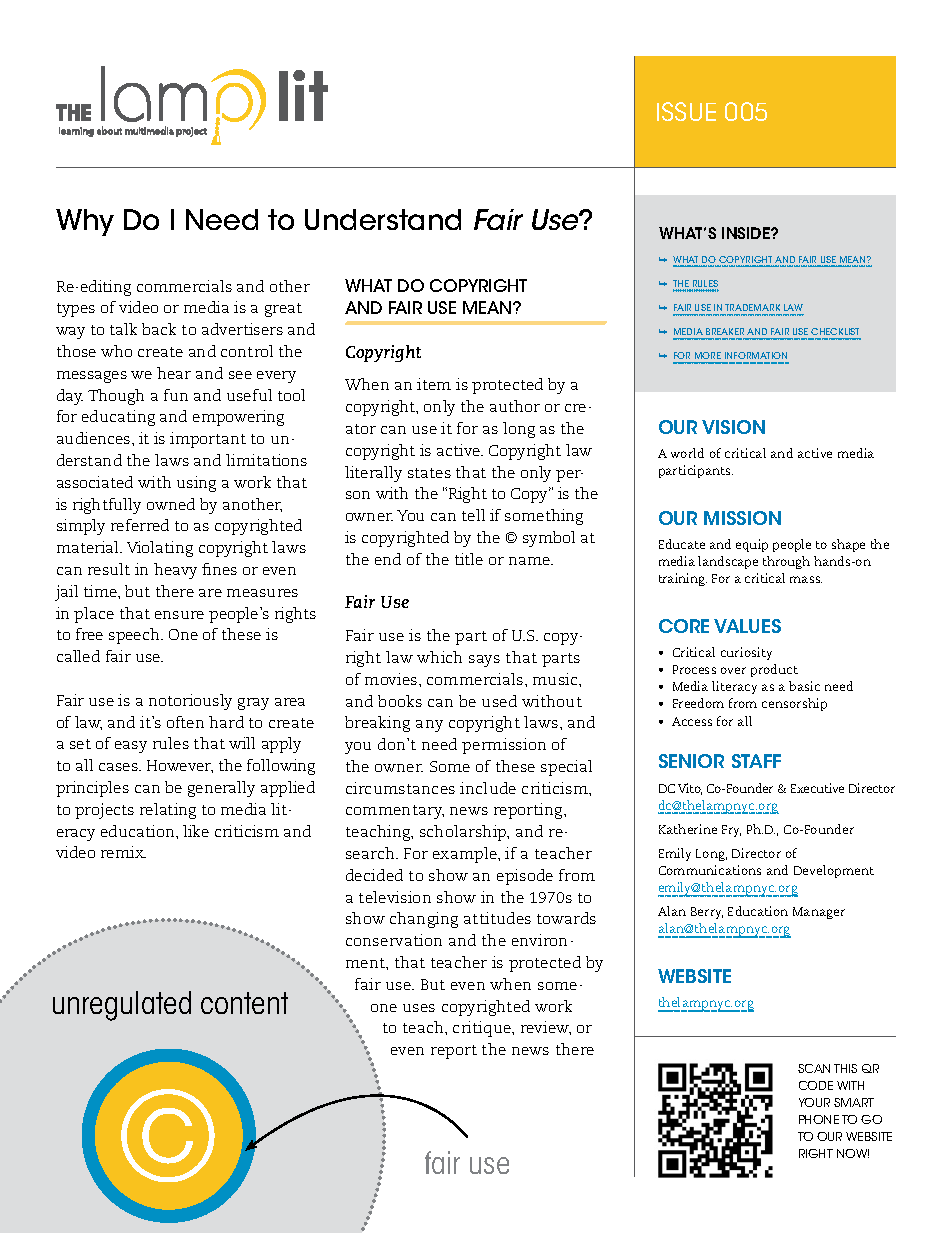 The height and width of the image is (1233, 952). I want to click on speech, so click(135, 636).
